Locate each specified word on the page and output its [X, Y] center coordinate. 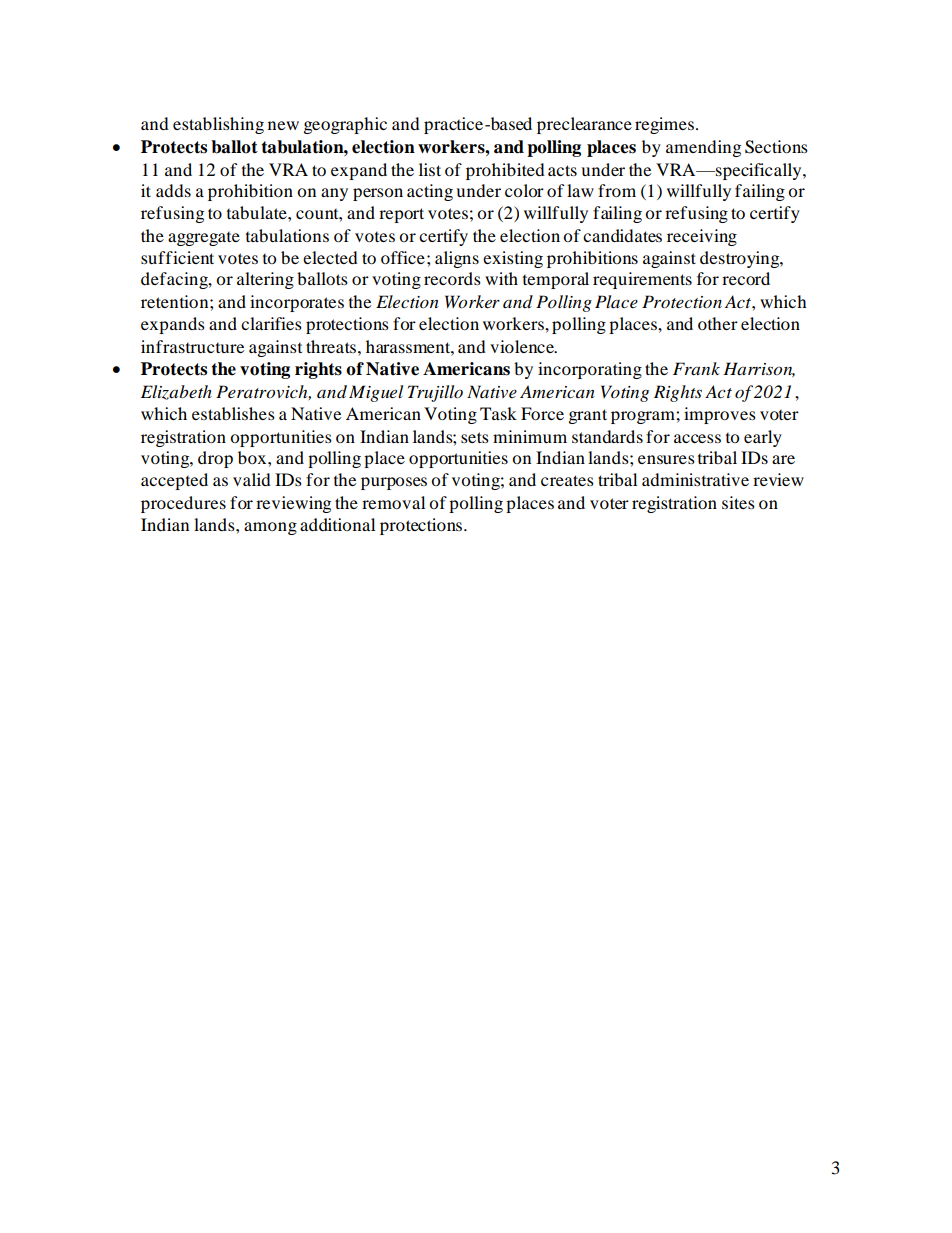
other [718, 323]
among [270, 528]
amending [703, 148]
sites [738, 502]
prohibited [505, 171]
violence [523, 346]
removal [393, 502]
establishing [218, 125]
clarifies [271, 323]
